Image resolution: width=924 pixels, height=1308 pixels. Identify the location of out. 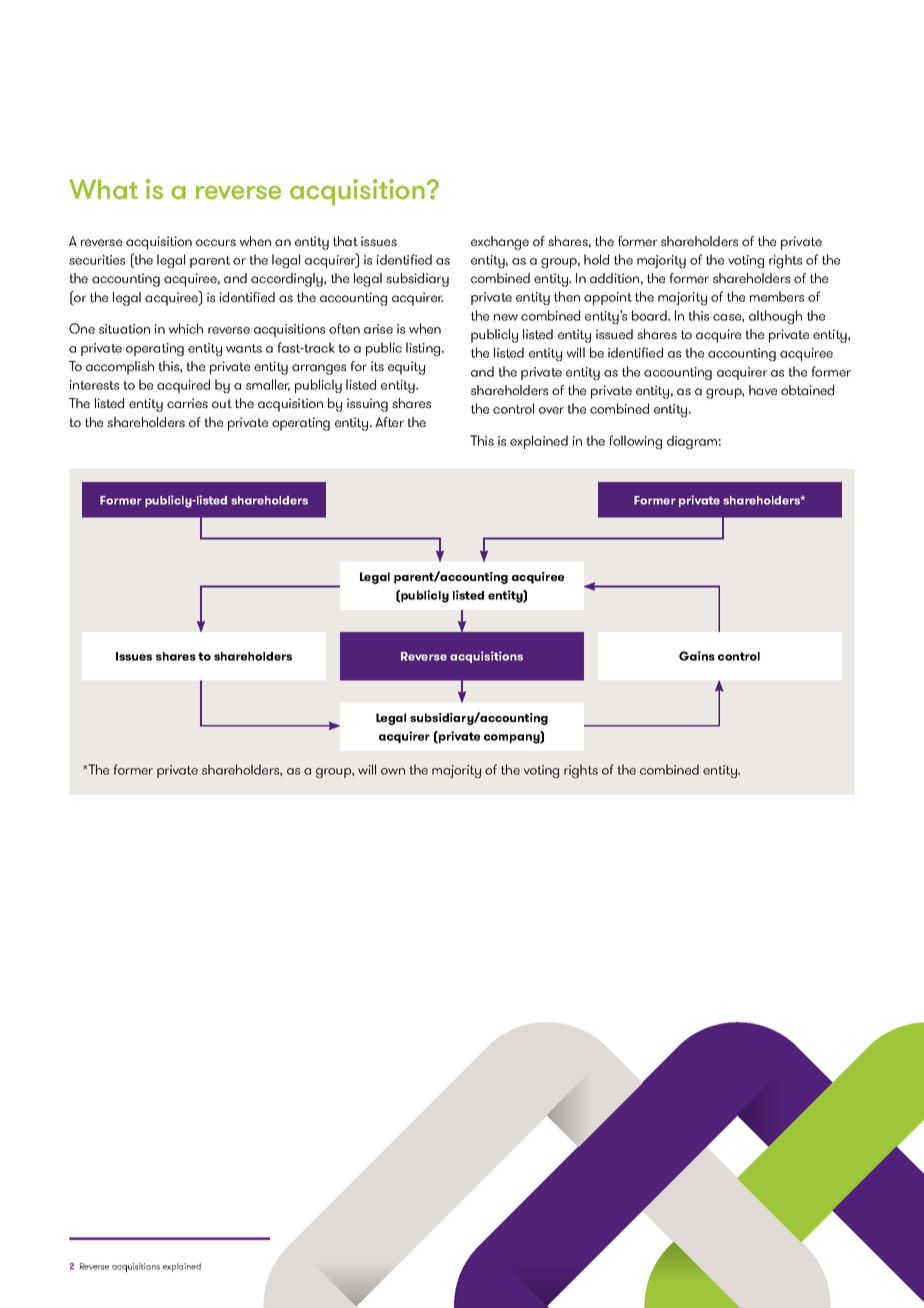
(222, 403).
